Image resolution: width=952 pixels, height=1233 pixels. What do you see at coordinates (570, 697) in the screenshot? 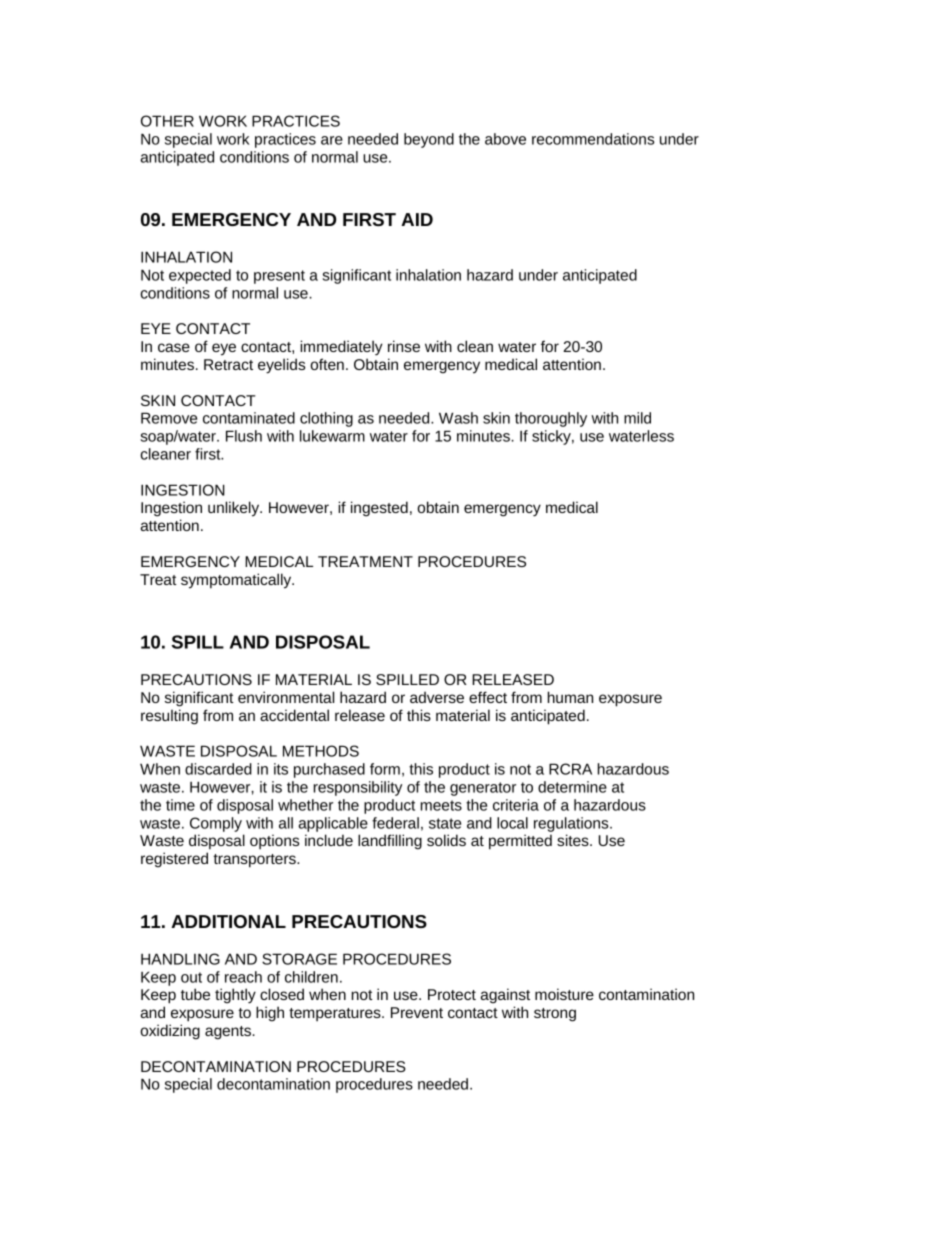
I see `human` at bounding box center [570, 697].
